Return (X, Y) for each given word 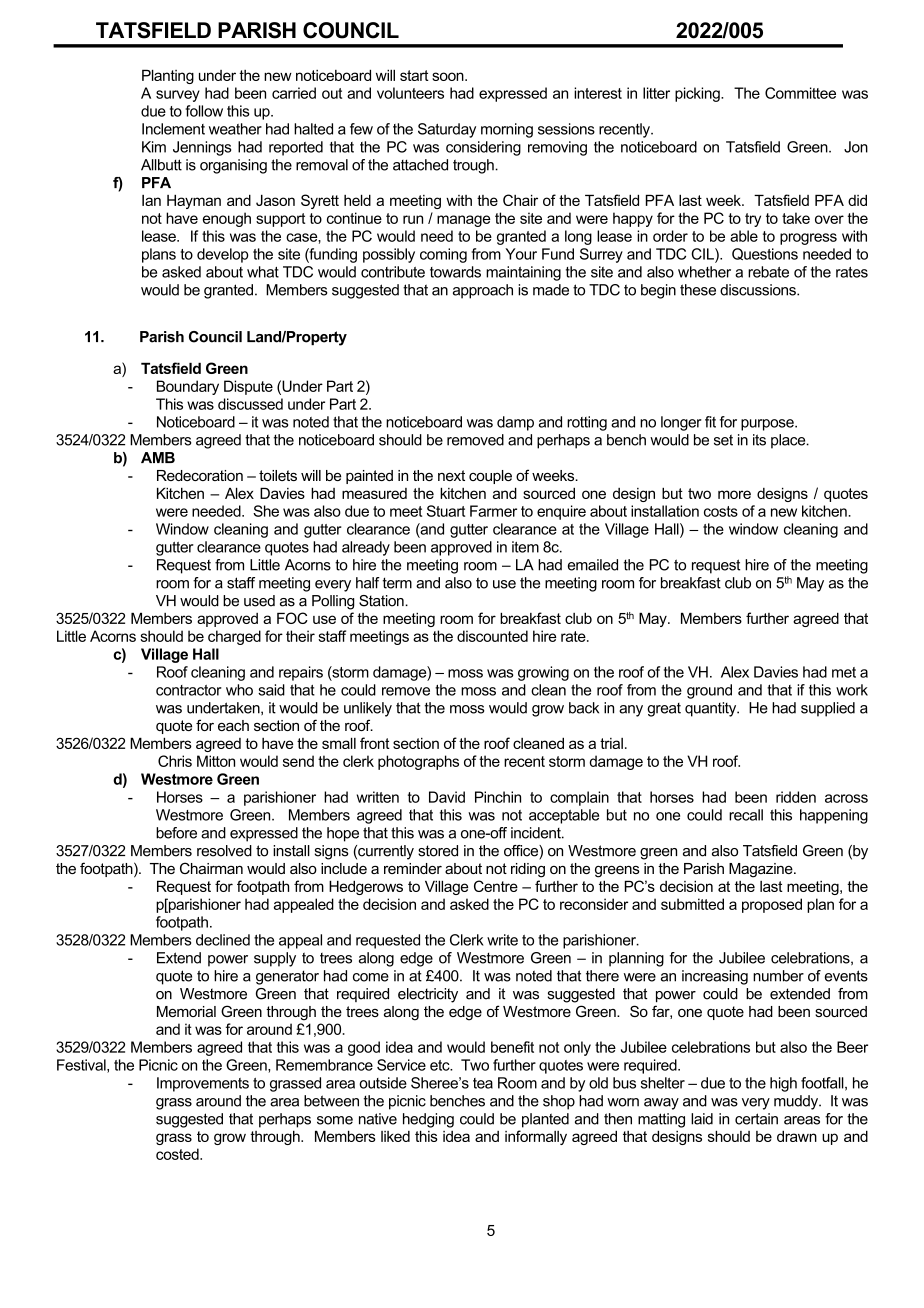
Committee (800, 93)
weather (235, 129)
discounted (492, 636)
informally (536, 1137)
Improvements (203, 1084)
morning (507, 130)
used (259, 601)
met (844, 672)
